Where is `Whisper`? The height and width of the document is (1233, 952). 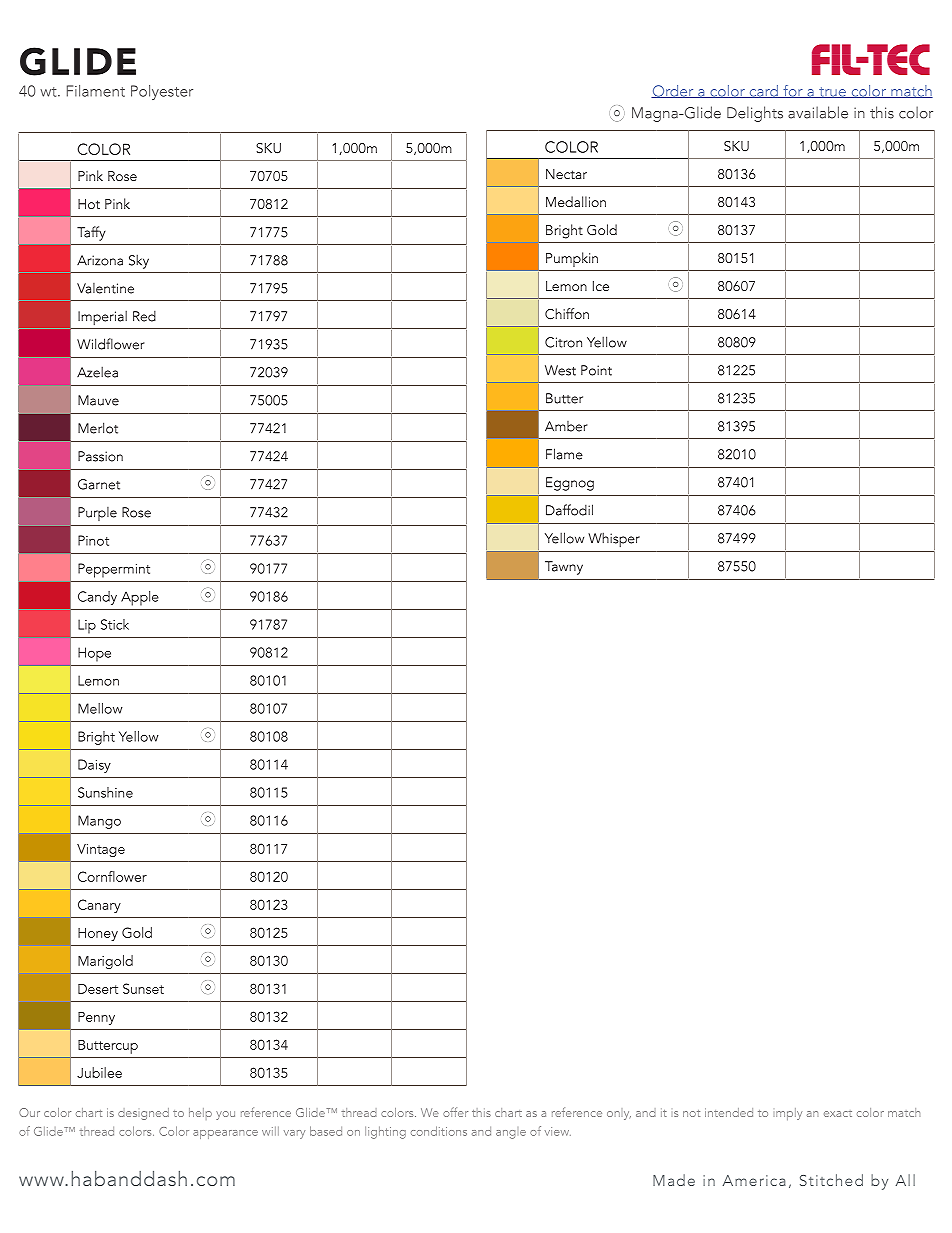
Whisper is located at coordinates (614, 539).
